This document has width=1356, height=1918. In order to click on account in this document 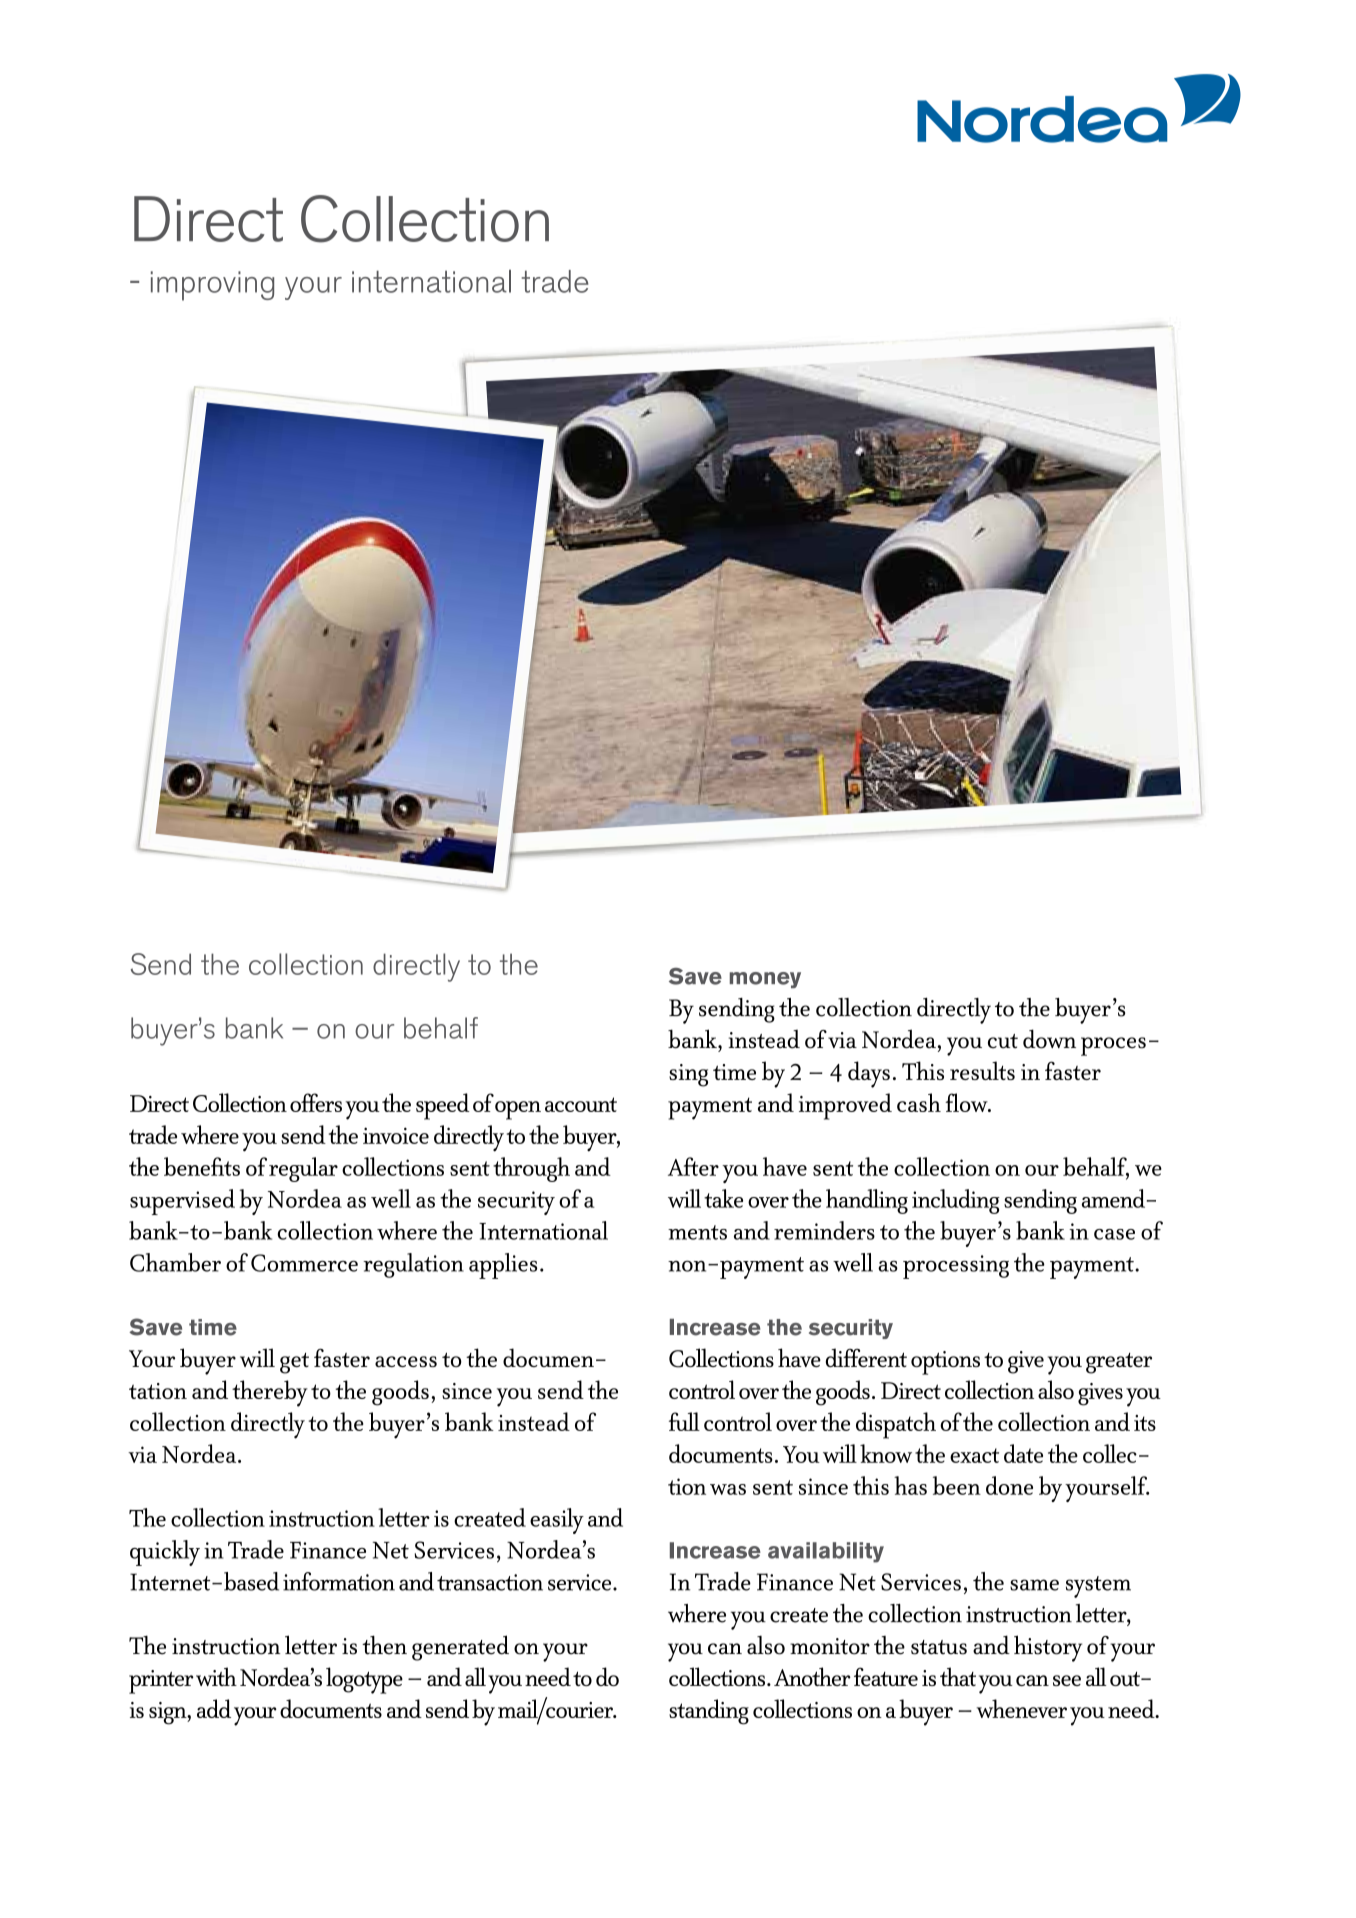, I will do `click(581, 1104)`.
